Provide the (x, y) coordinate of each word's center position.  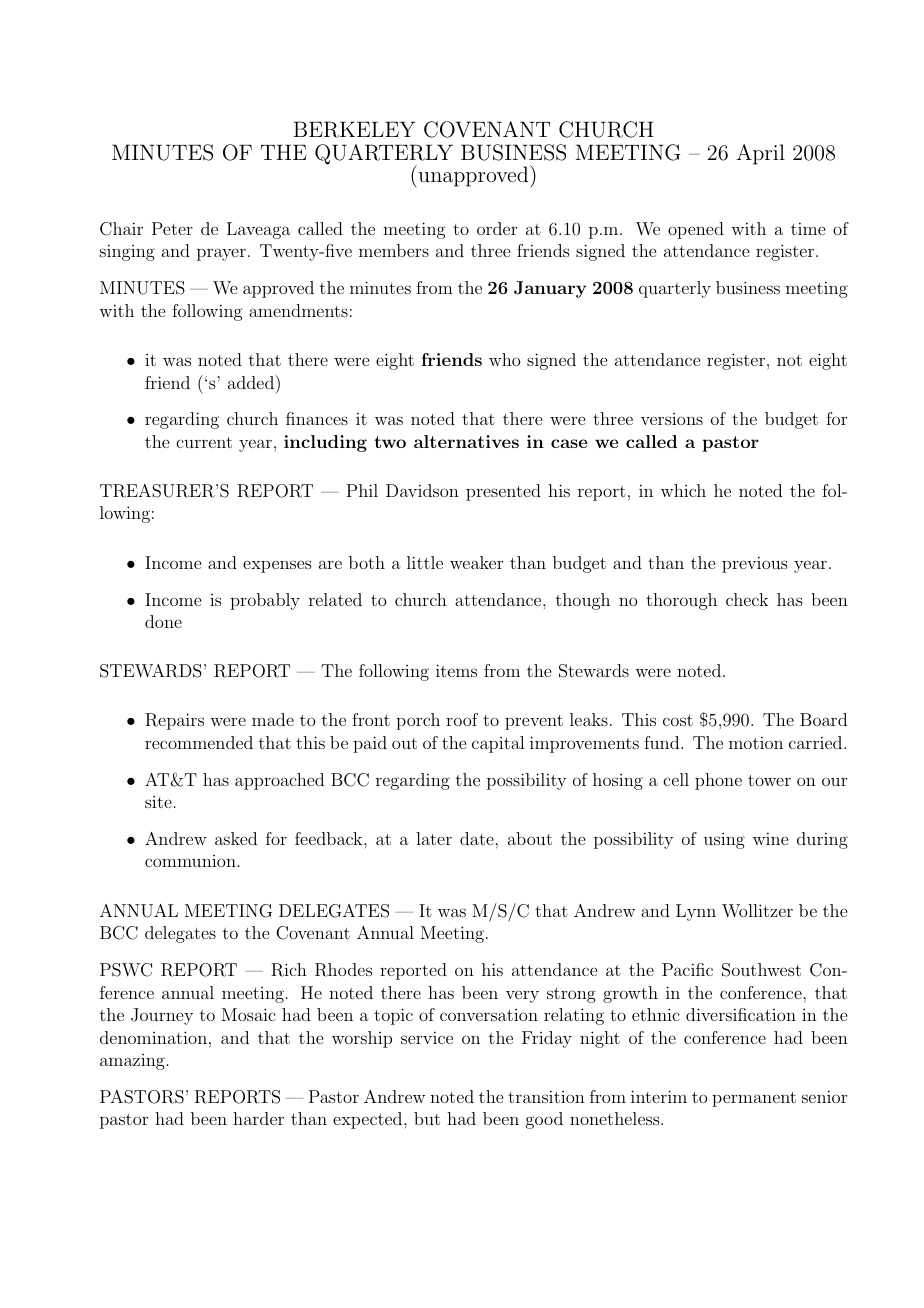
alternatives (466, 441)
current (204, 442)
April (760, 154)
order (497, 228)
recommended (199, 742)
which (683, 490)
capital (498, 744)
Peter (172, 228)
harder (258, 1118)
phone (718, 781)
